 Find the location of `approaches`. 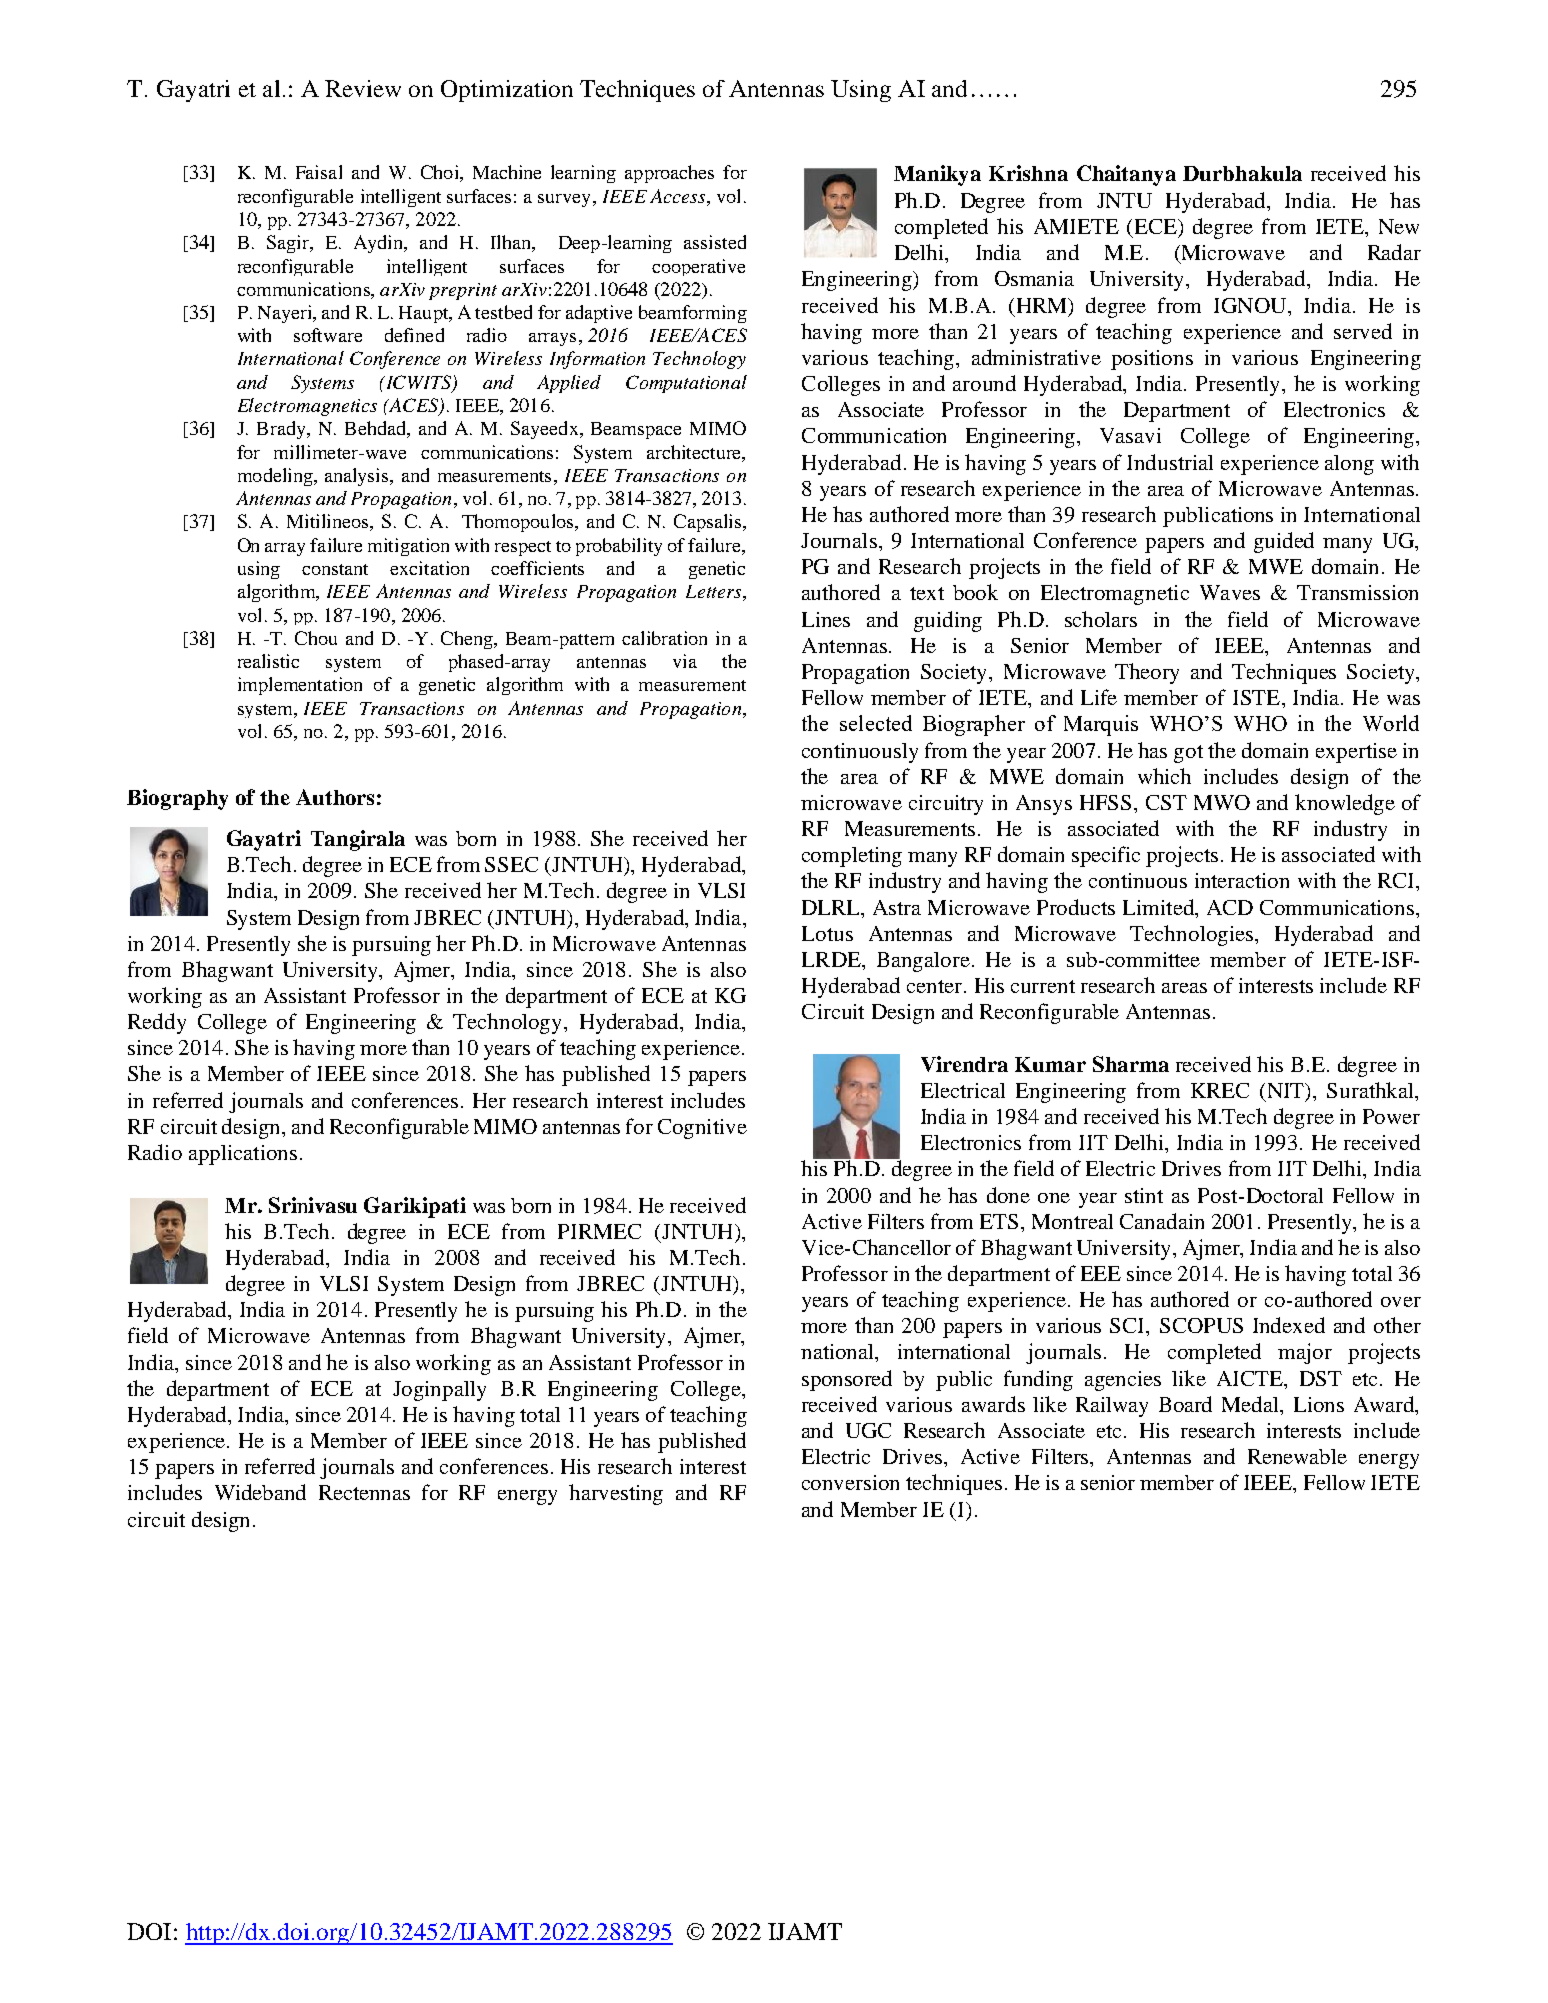

approaches is located at coordinates (669, 174).
